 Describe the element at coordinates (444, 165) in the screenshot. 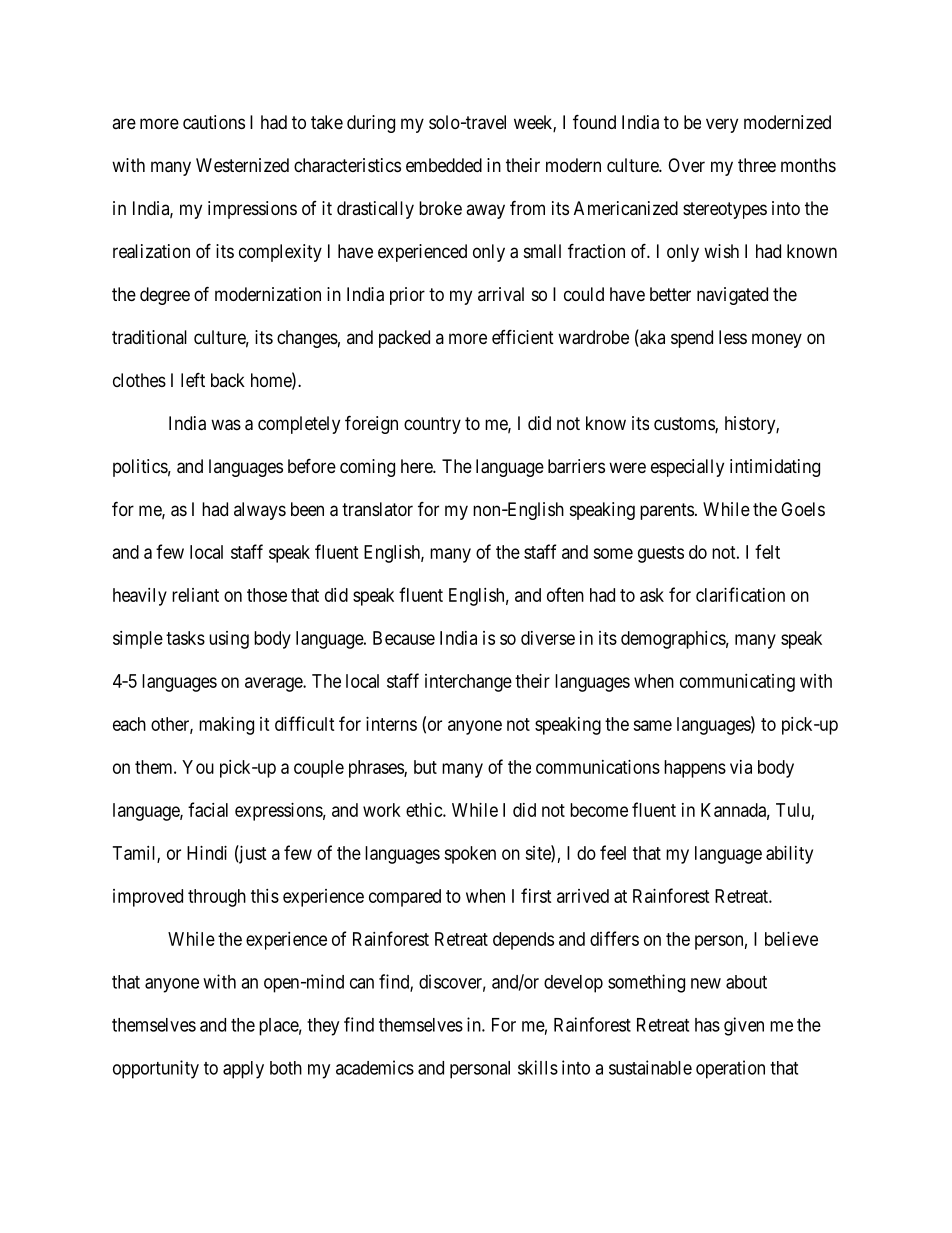

I see `embedded` at that location.
